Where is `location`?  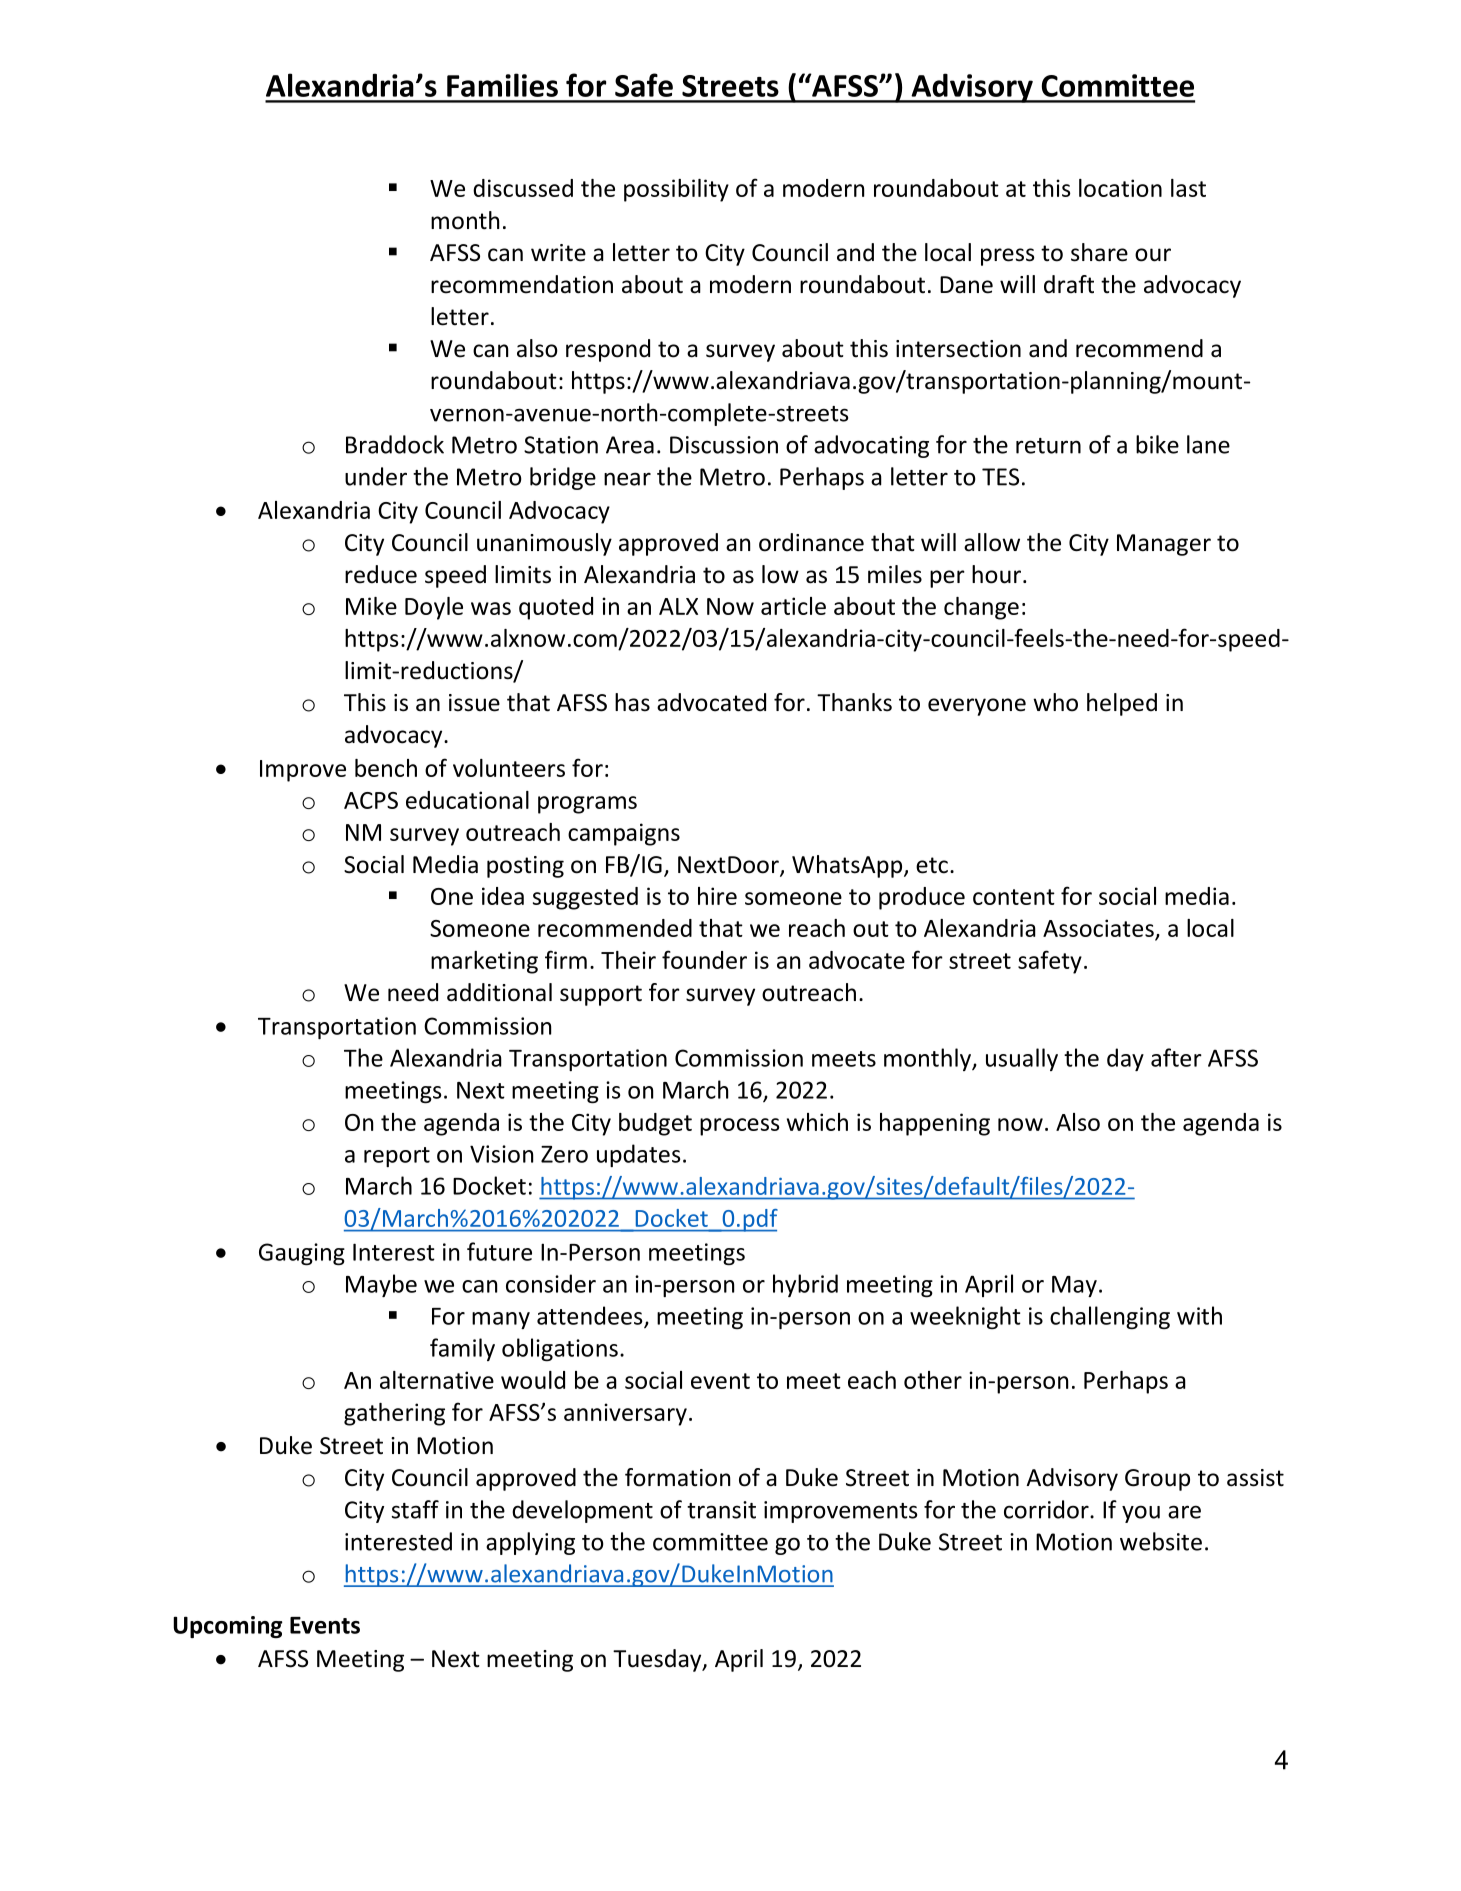 location is located at coordinates (1120, 188).
